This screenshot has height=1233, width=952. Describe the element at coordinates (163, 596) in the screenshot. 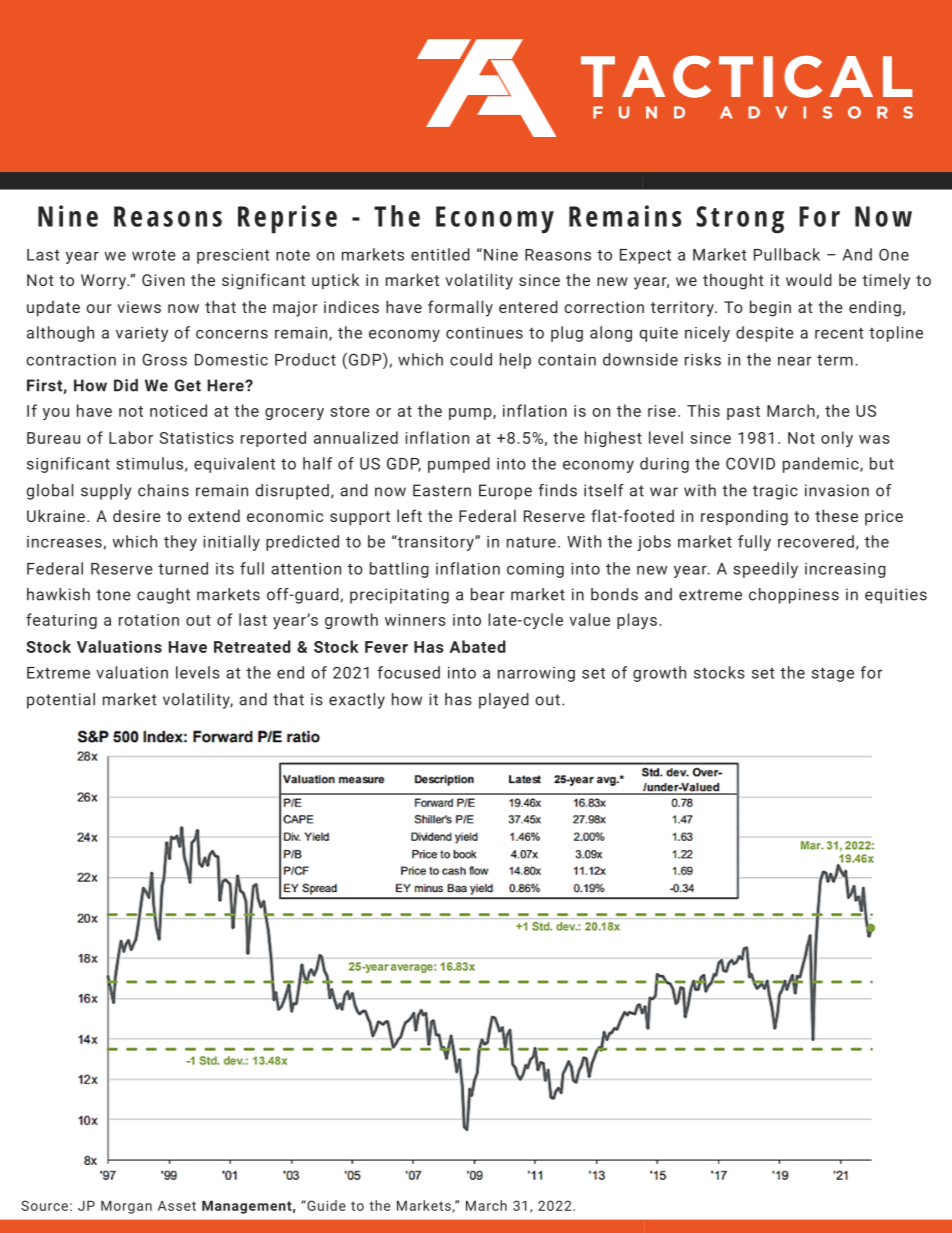

I see `caught` at that location.
